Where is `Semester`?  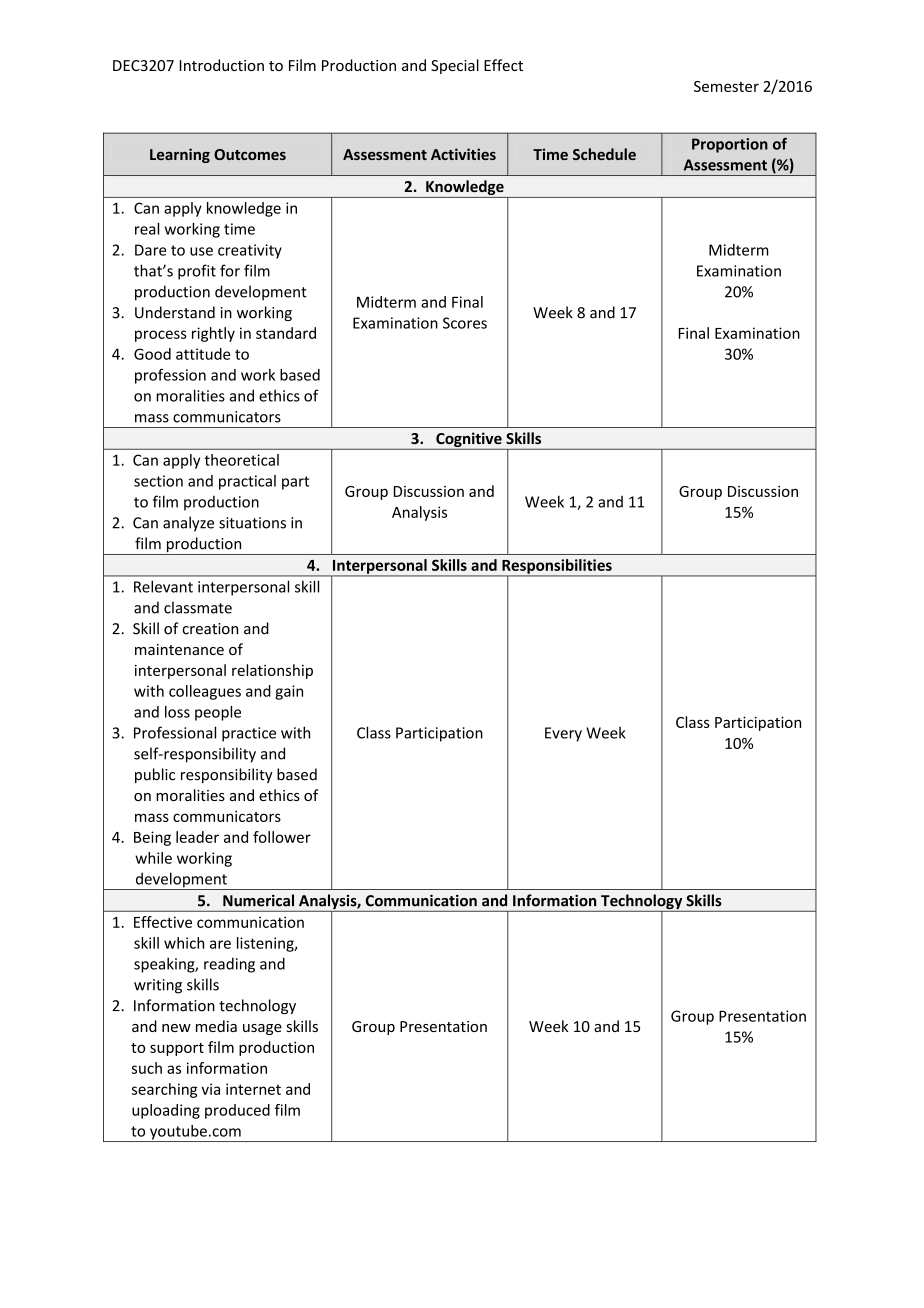 Semester is located at coordinates (726, 86).
